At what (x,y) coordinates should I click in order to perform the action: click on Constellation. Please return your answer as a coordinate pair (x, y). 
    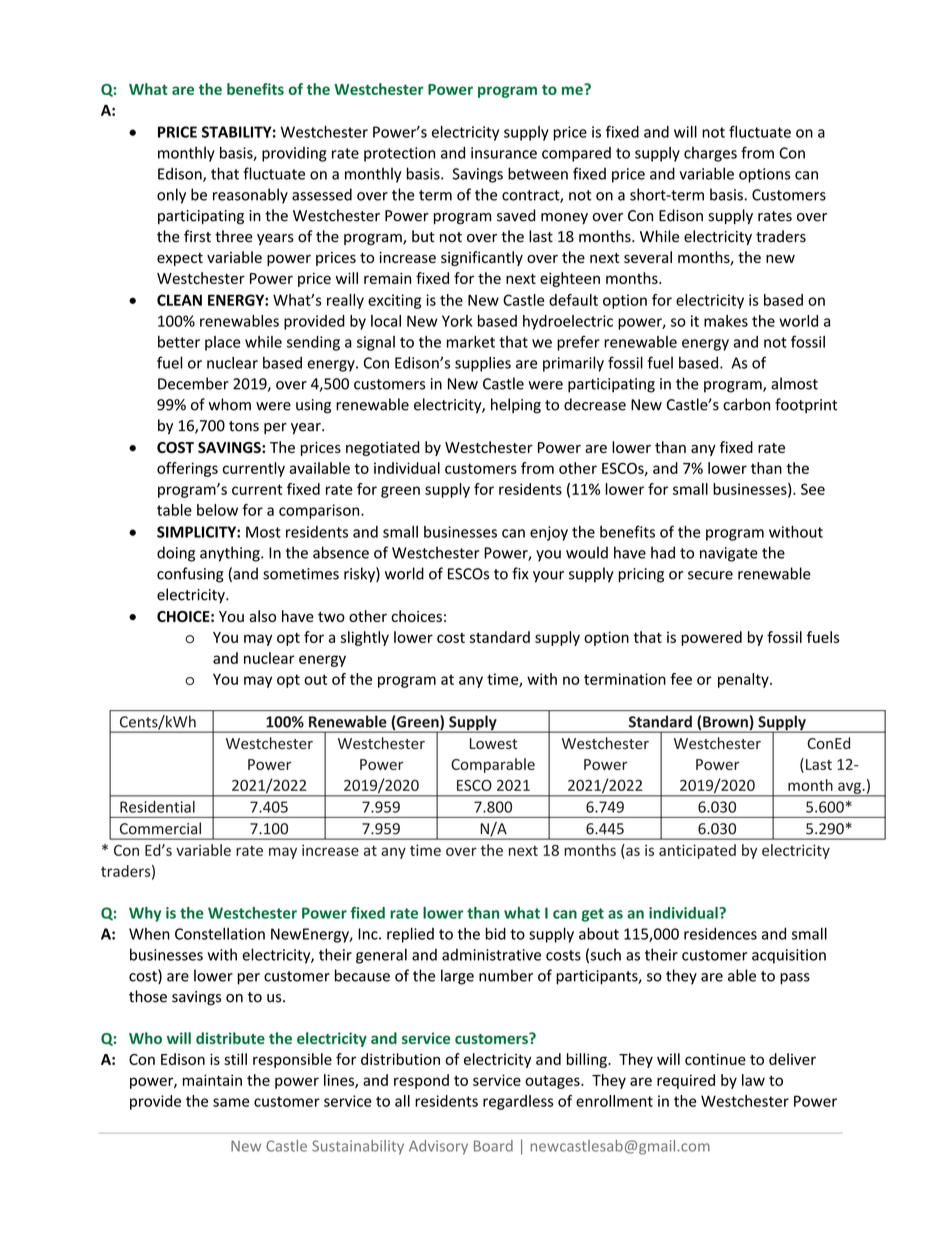
    Looking at the image, I should click on (220, 933).
